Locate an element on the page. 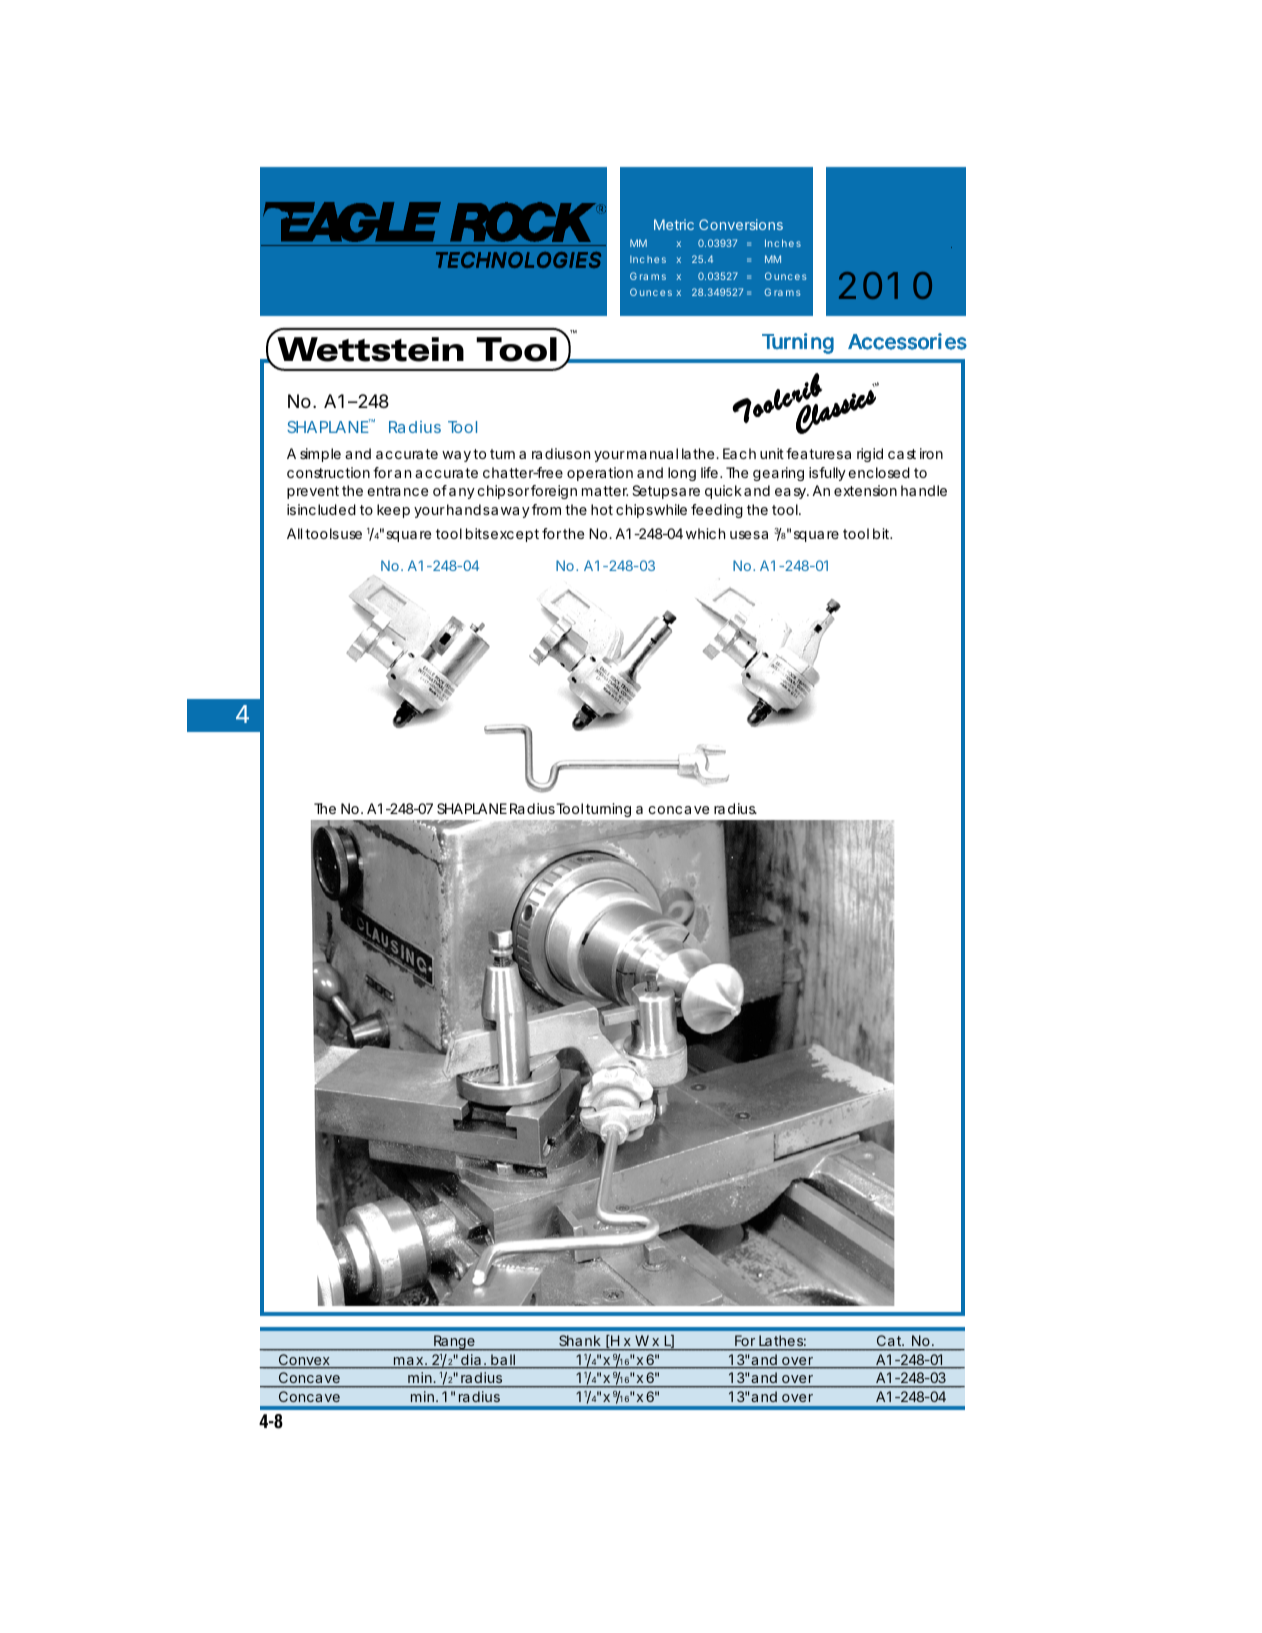 Image resolution: width=1262 pixels, height=1633 pixels. keep is located at coordinates (393, 511).
